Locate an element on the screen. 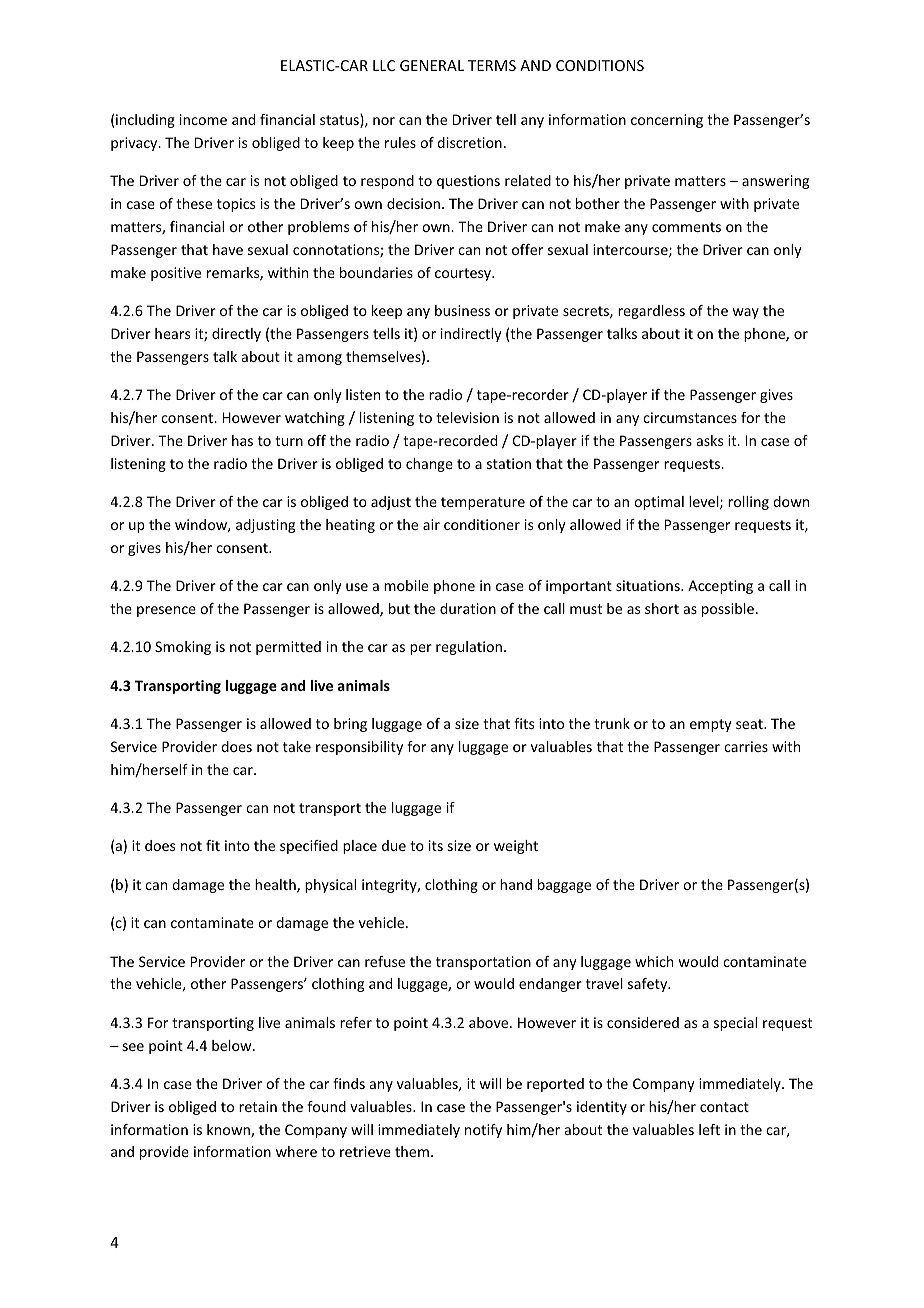 The width and height of the screenshot is (924, 1308). notify is located at coordinates (483, 1131).
